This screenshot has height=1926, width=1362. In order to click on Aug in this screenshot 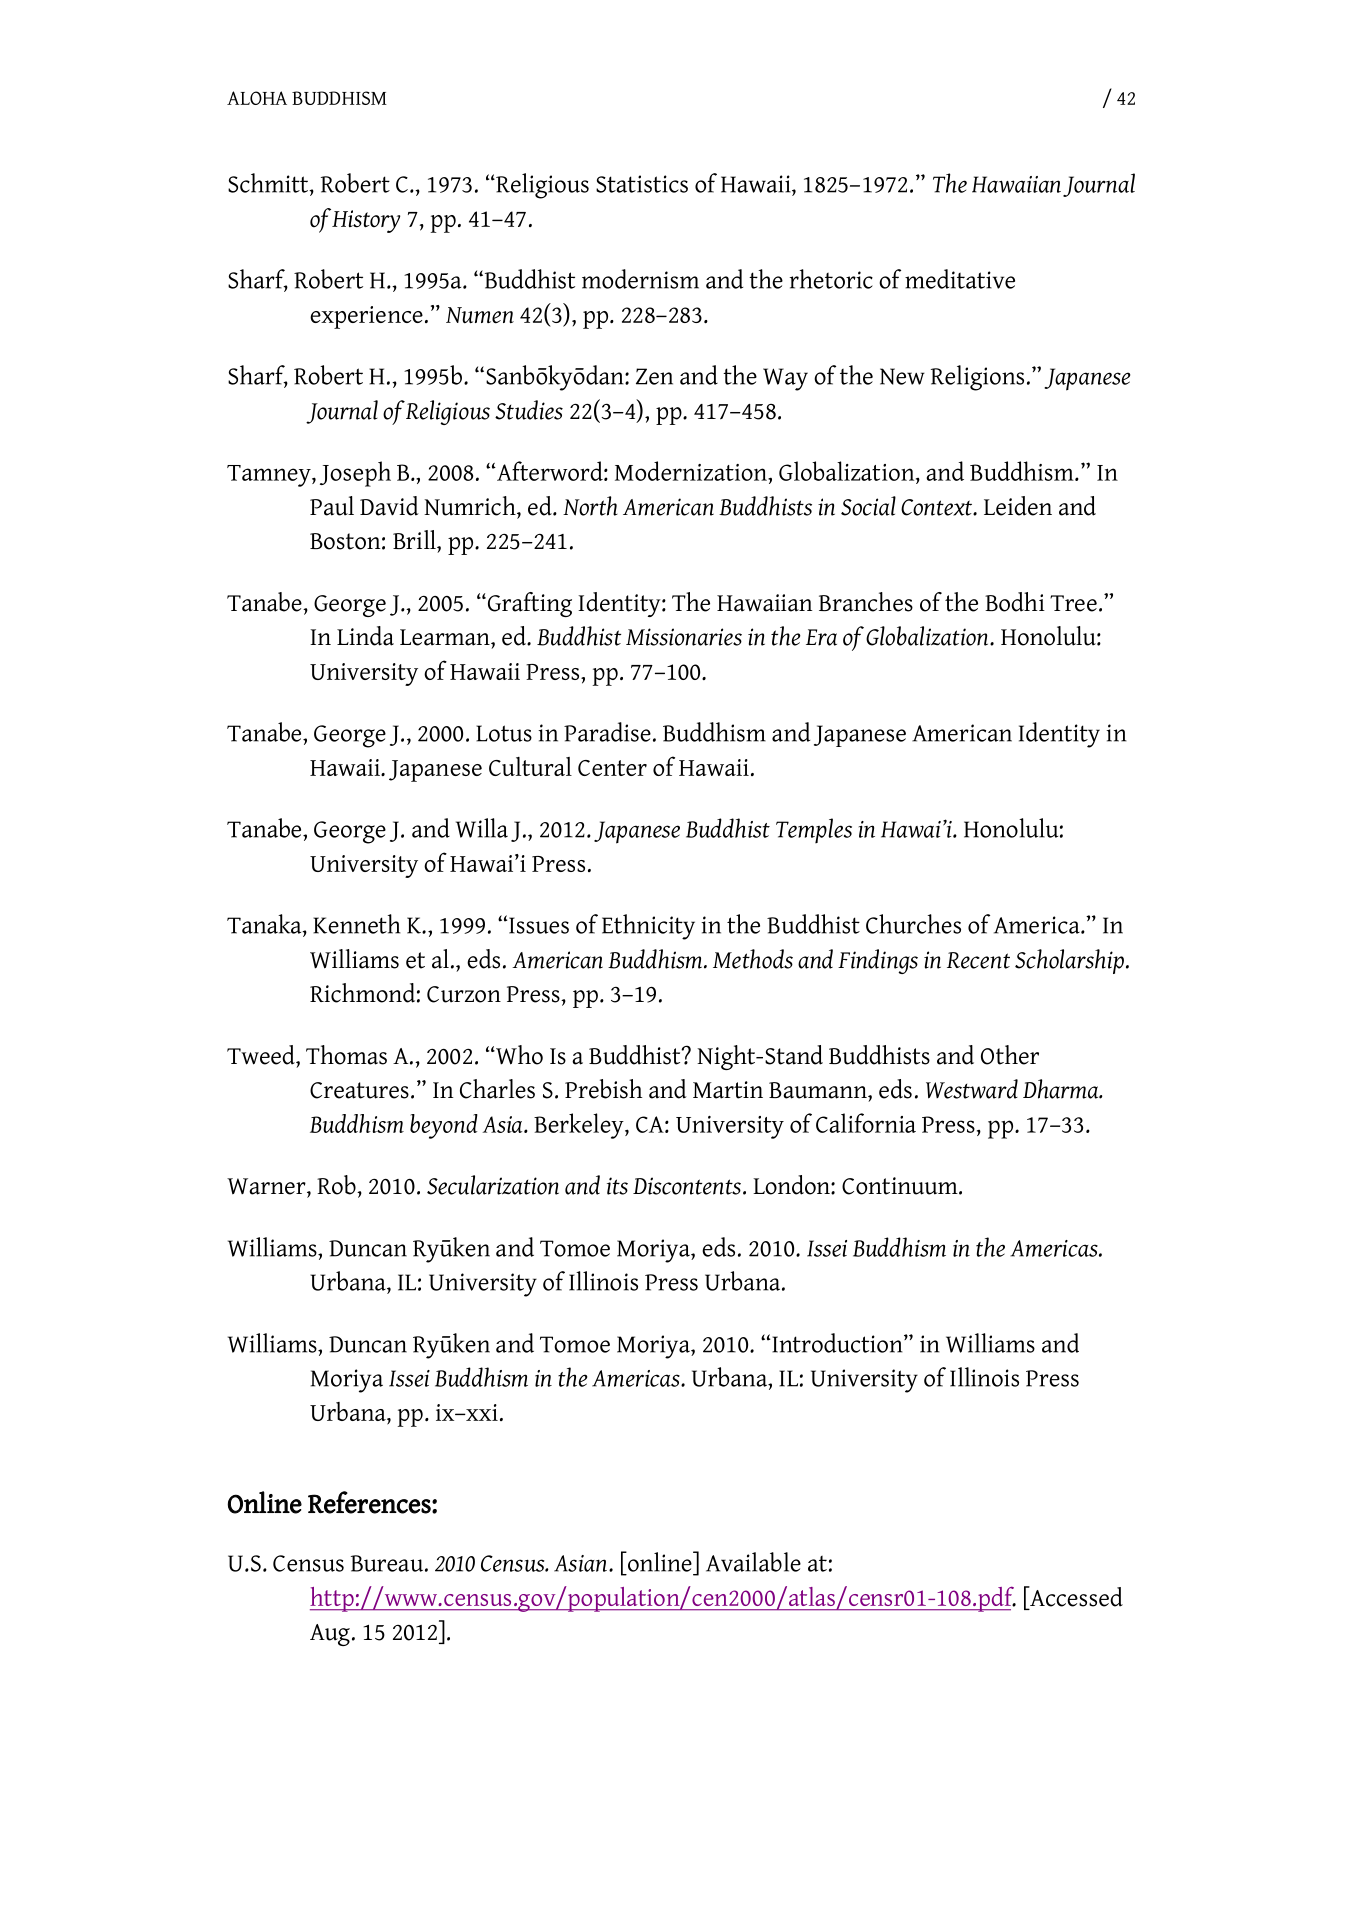, I will do `click(330, 1635)`.
